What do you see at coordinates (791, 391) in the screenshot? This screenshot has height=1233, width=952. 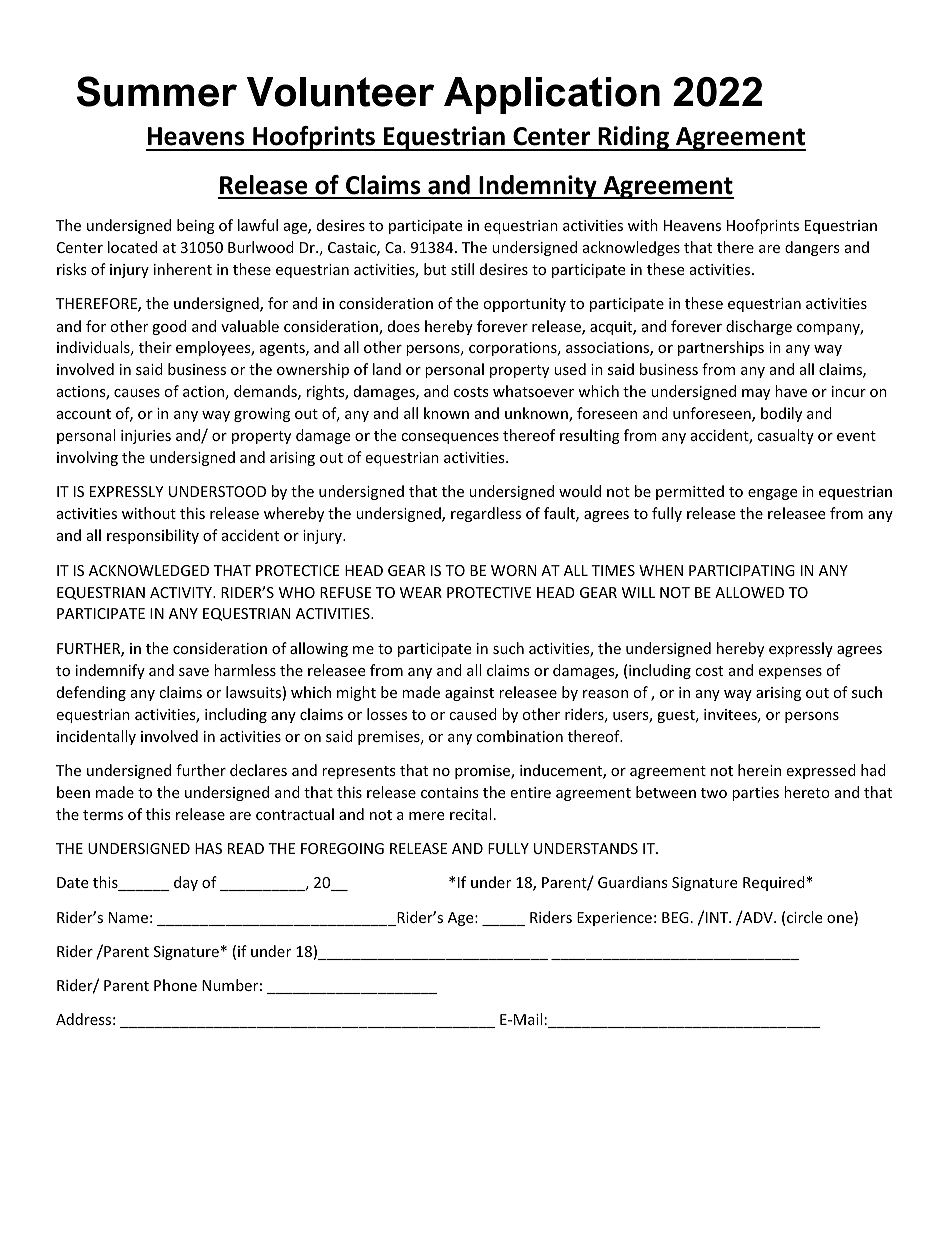 I see `have` at bounding box center [791, 391].
